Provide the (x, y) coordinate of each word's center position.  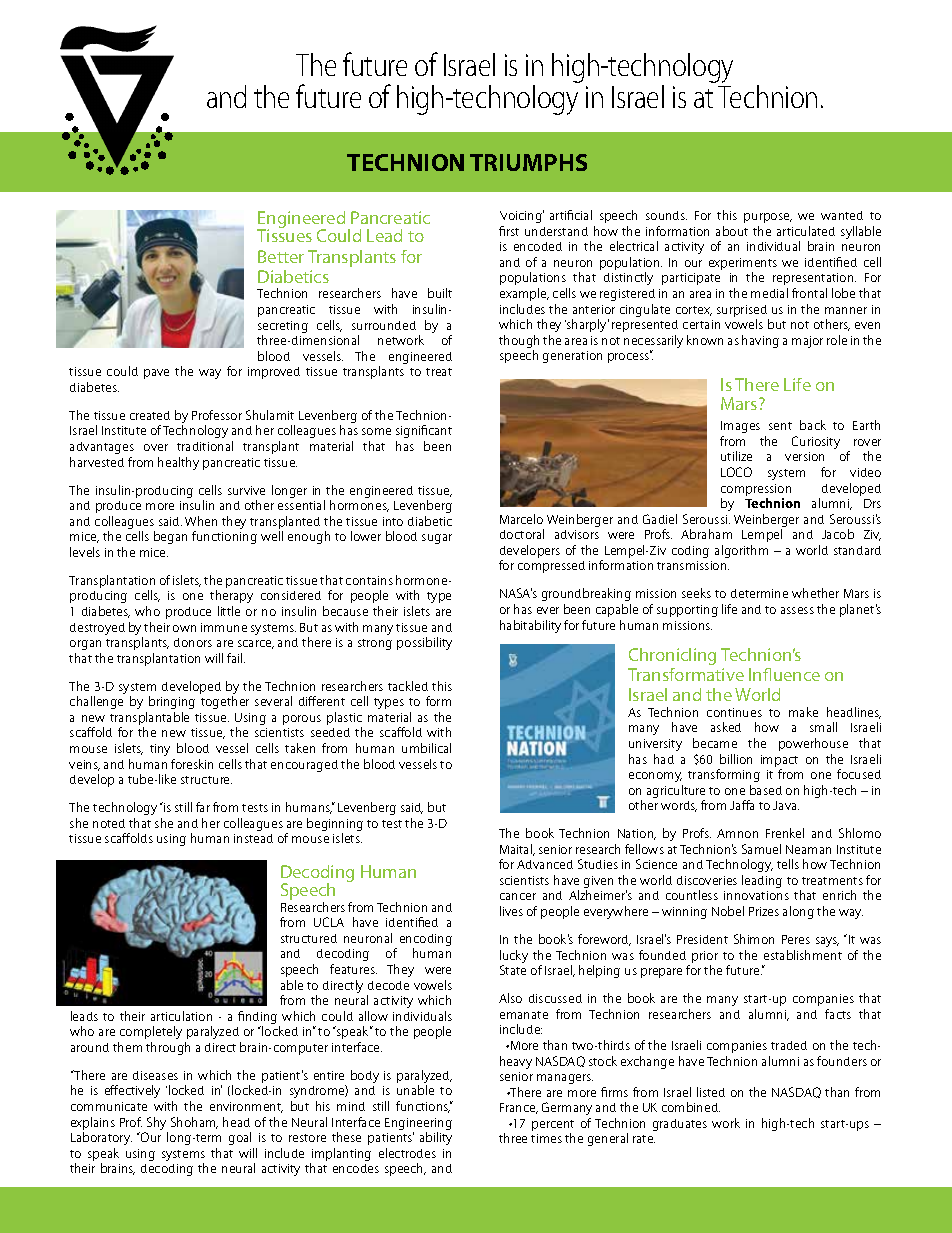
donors (193, 642)
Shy (156, 1125)
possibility (424, 643)
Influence (784, 674)
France (519, 1108)
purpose (768, 218)
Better (281, 256)
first (509, 231)
